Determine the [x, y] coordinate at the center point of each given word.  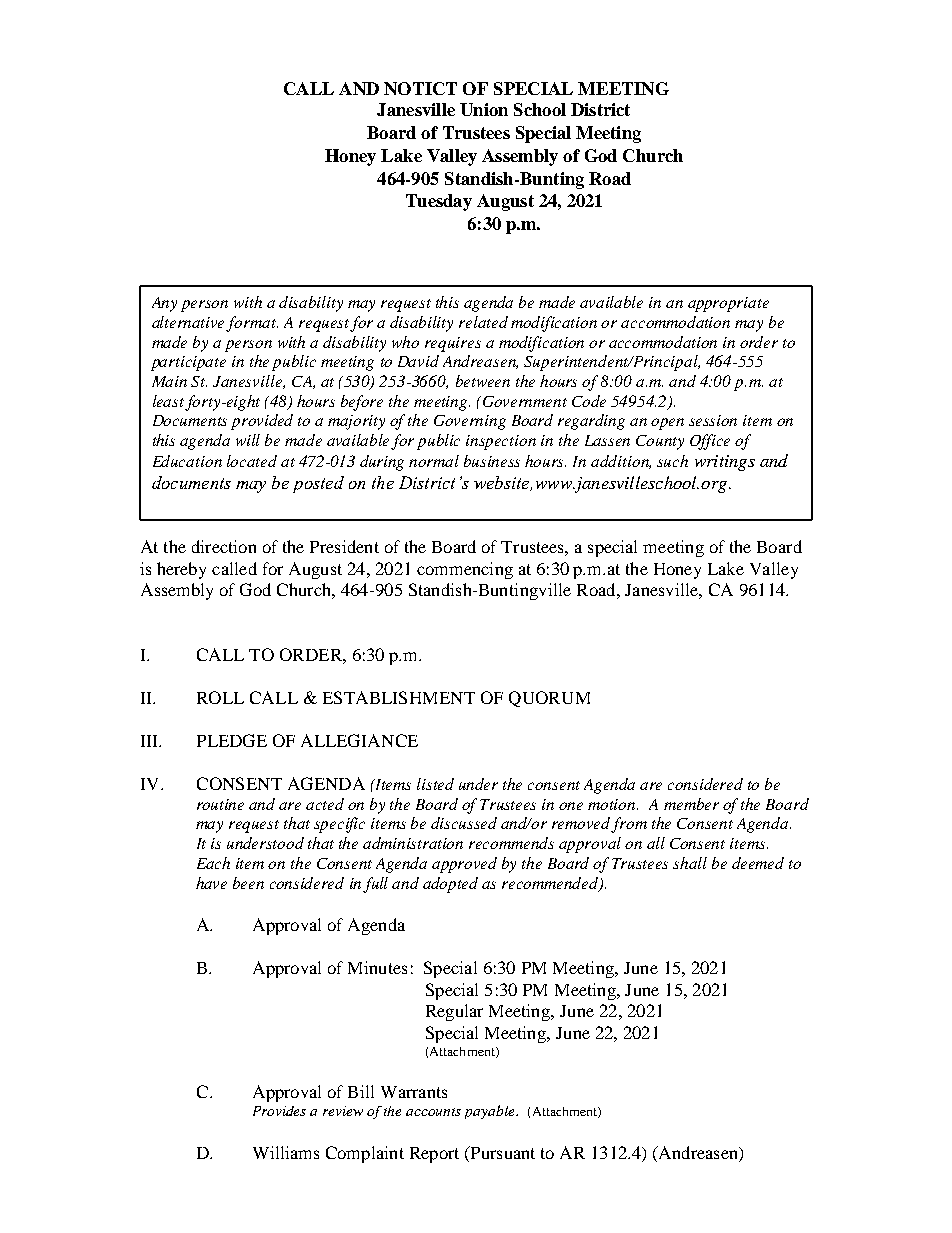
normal [434, 461]
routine [220, 804]
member [691, 804]
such [672, 461]
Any [164, 304]
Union [484, 109]
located [252, 461]
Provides [279, 1111]
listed [435, 784]
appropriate [728, 304]
